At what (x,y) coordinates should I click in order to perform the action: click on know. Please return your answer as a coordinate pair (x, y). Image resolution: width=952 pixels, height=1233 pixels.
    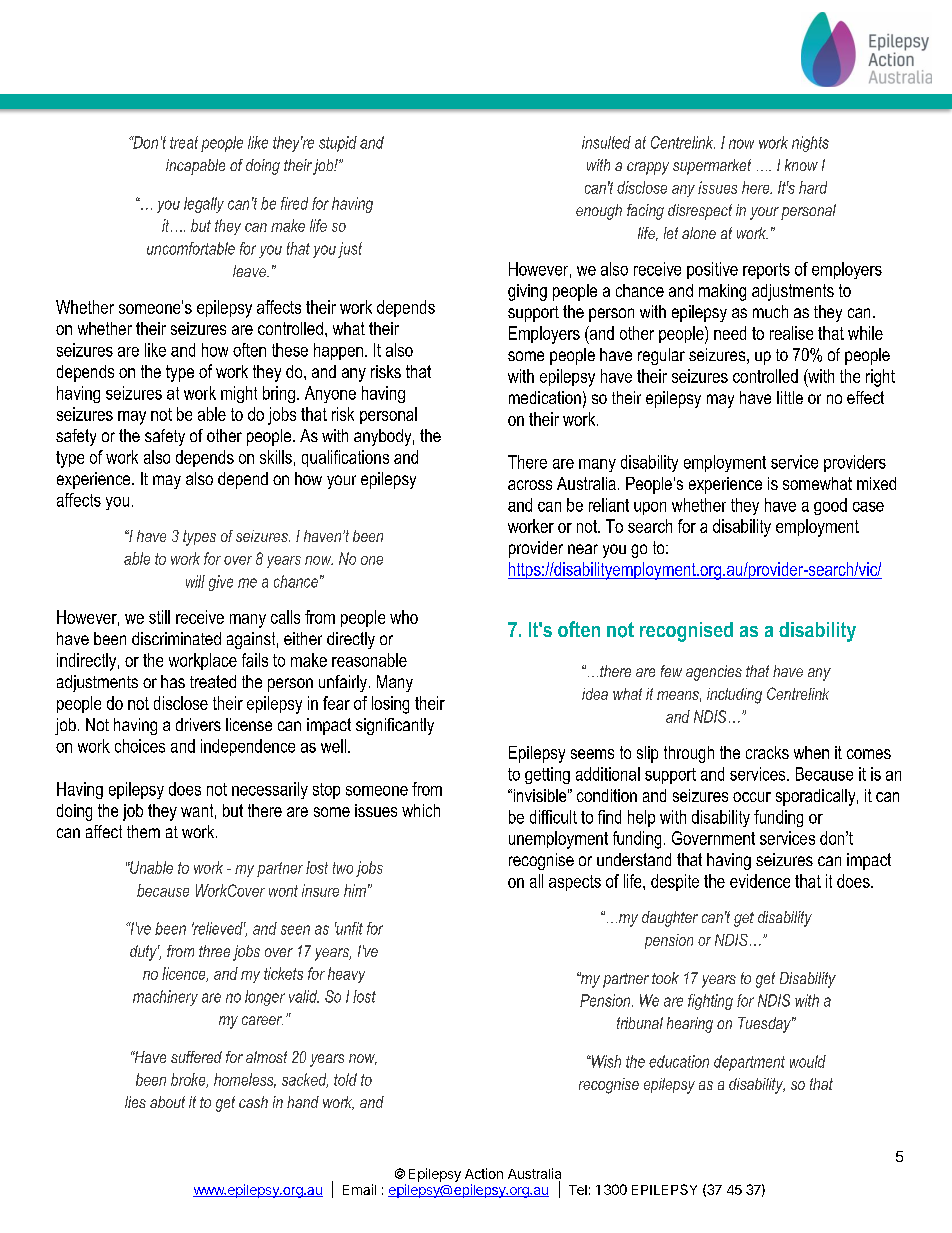
    Looking at the image, I should click on (801, 165).
